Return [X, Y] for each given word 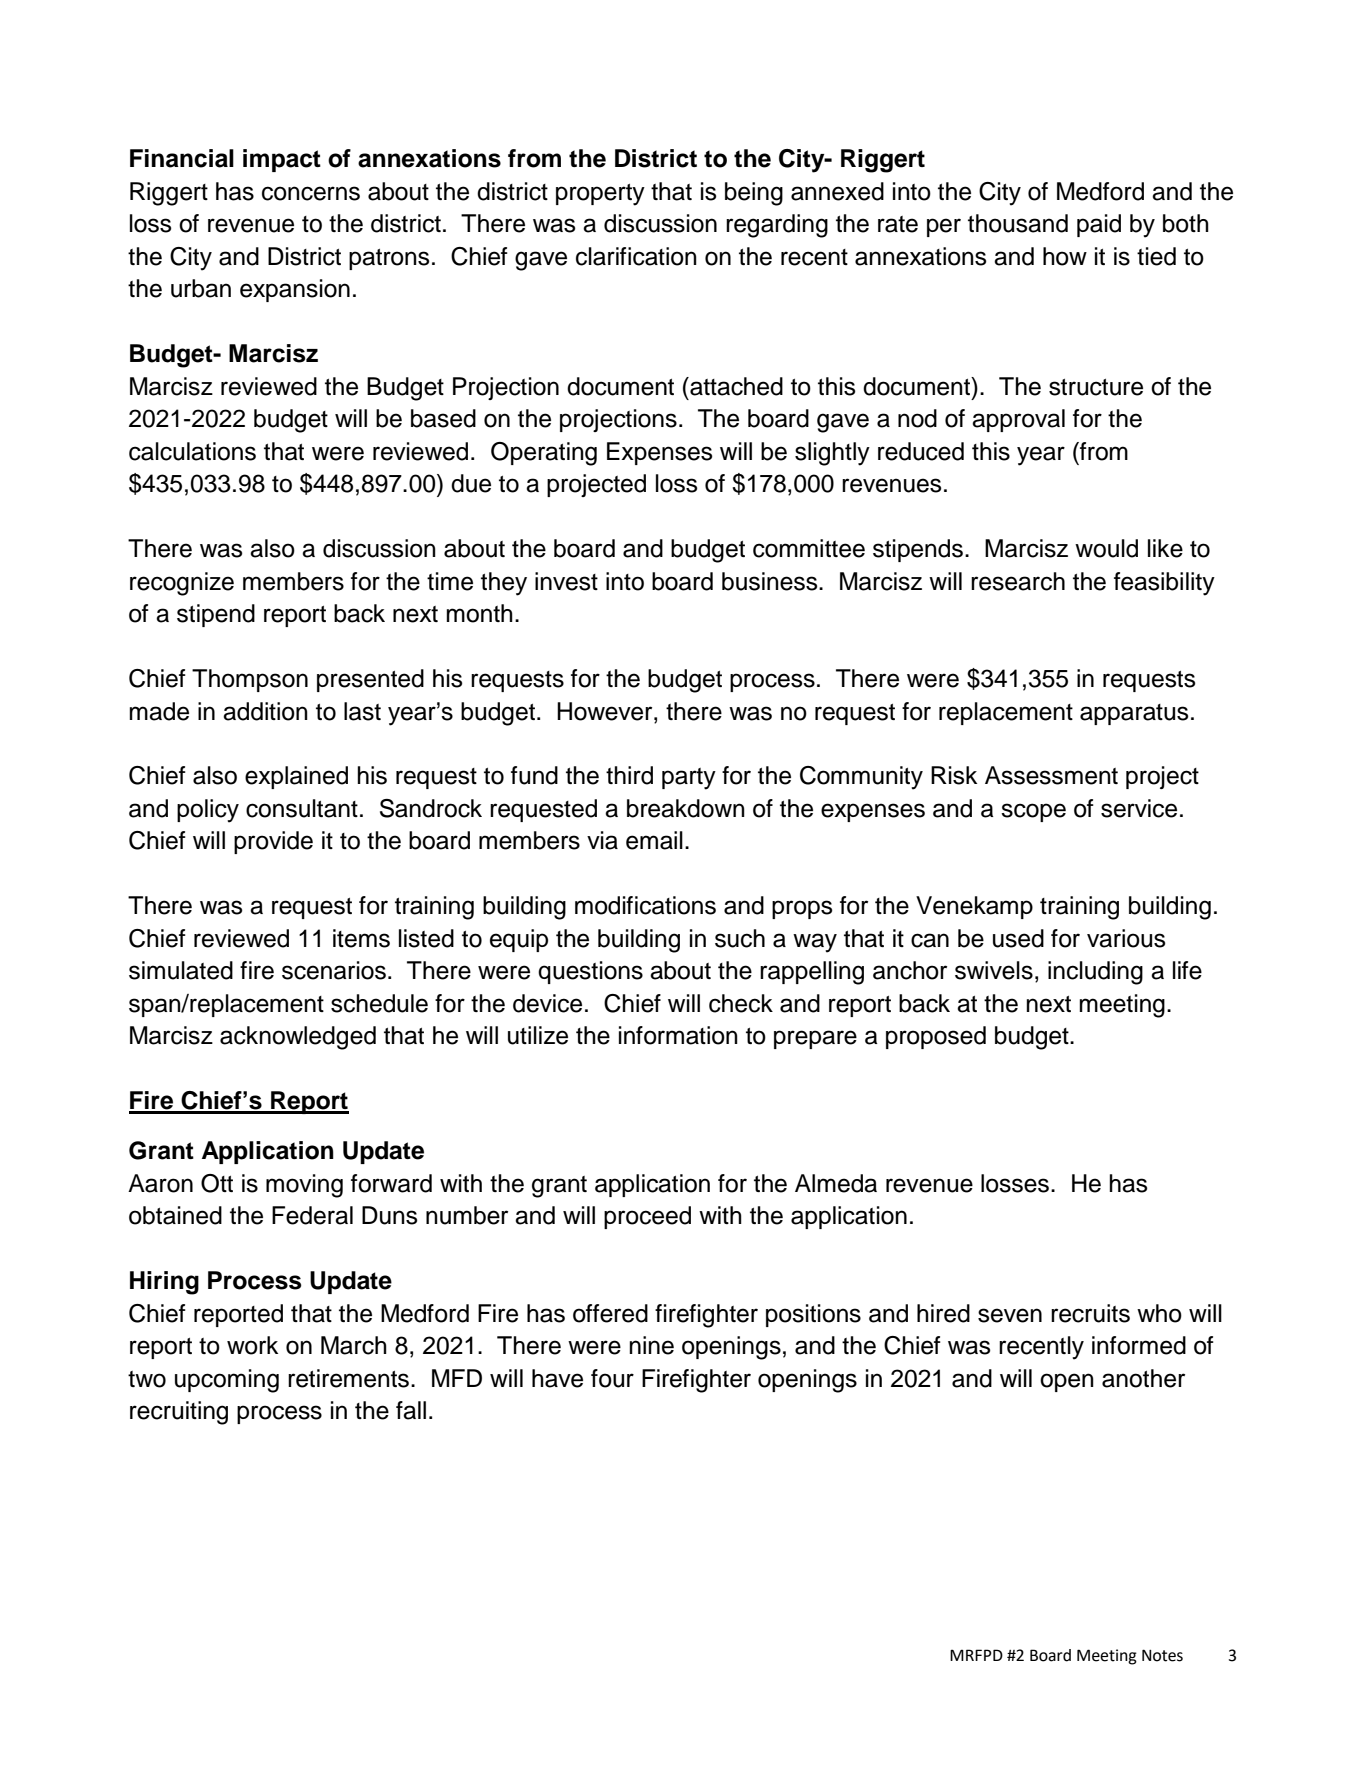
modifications [645, 905]
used [1018, 938]
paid [1099, 225]
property [600, 195]
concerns [311, 193]
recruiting [179, 1413]
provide [273, 842]
